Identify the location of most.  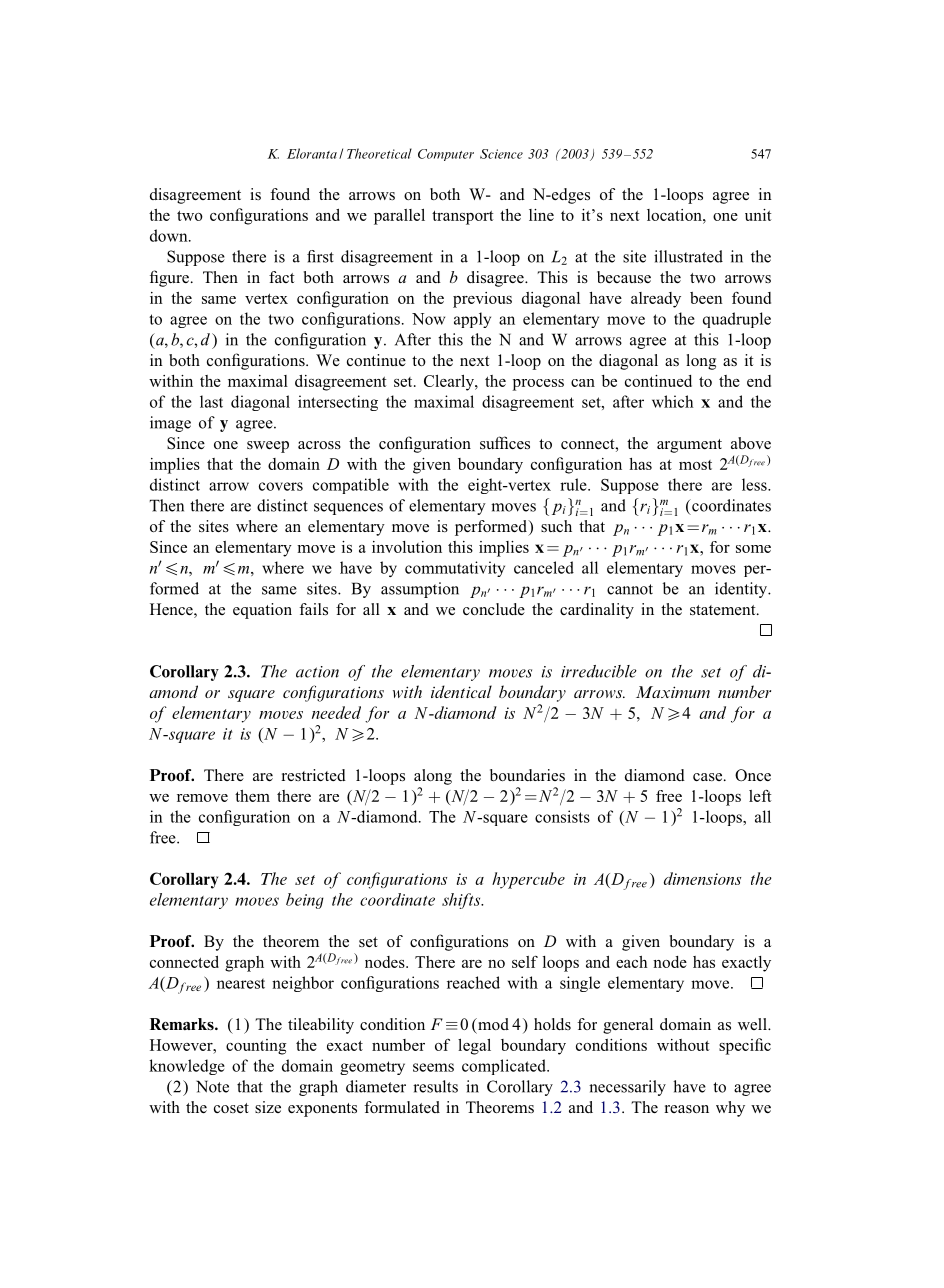
(695, 465).
